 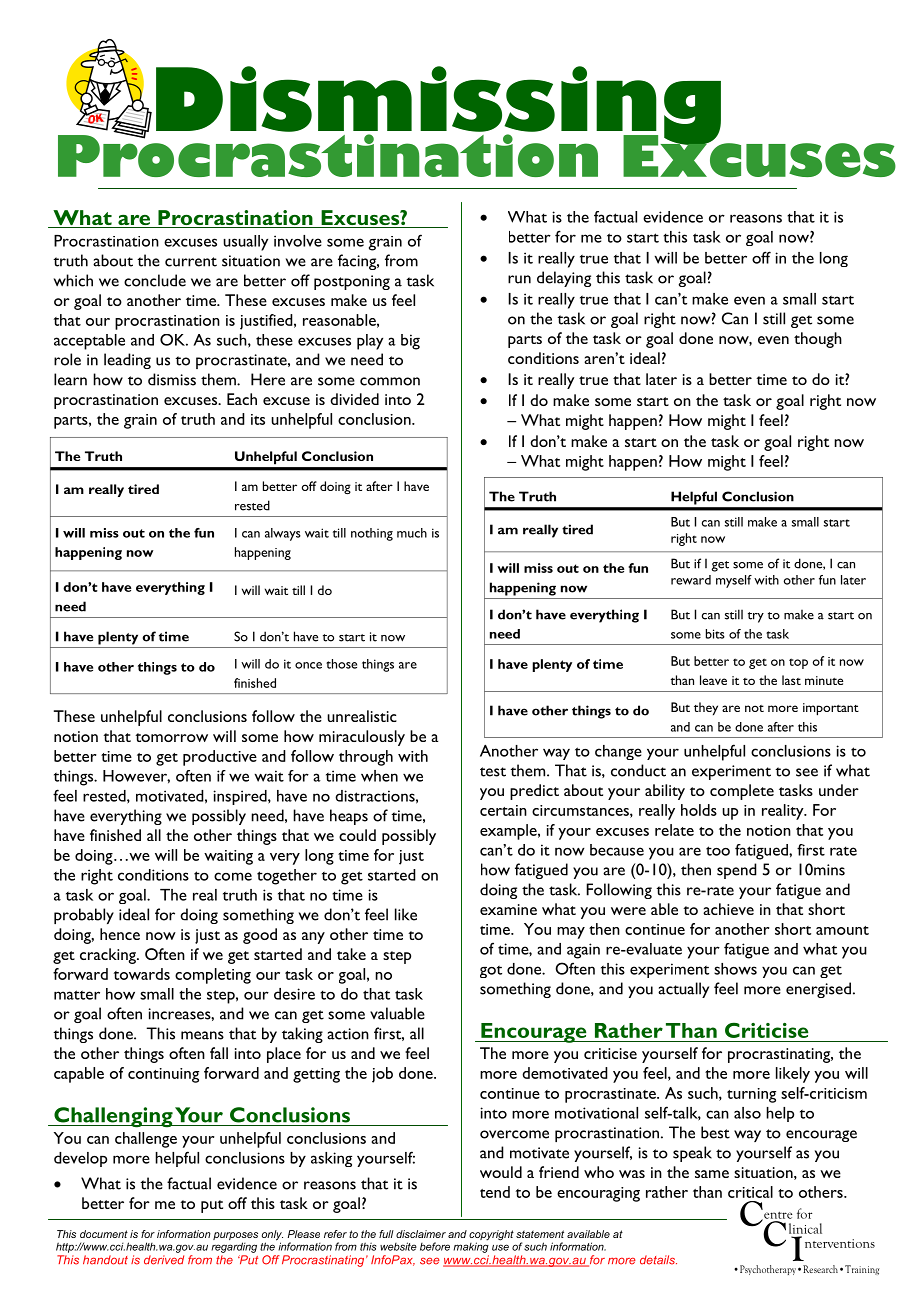 What do you see at coordinates (155, 280) in the image?
I see `conclude` at bounding box center [155, 280].
